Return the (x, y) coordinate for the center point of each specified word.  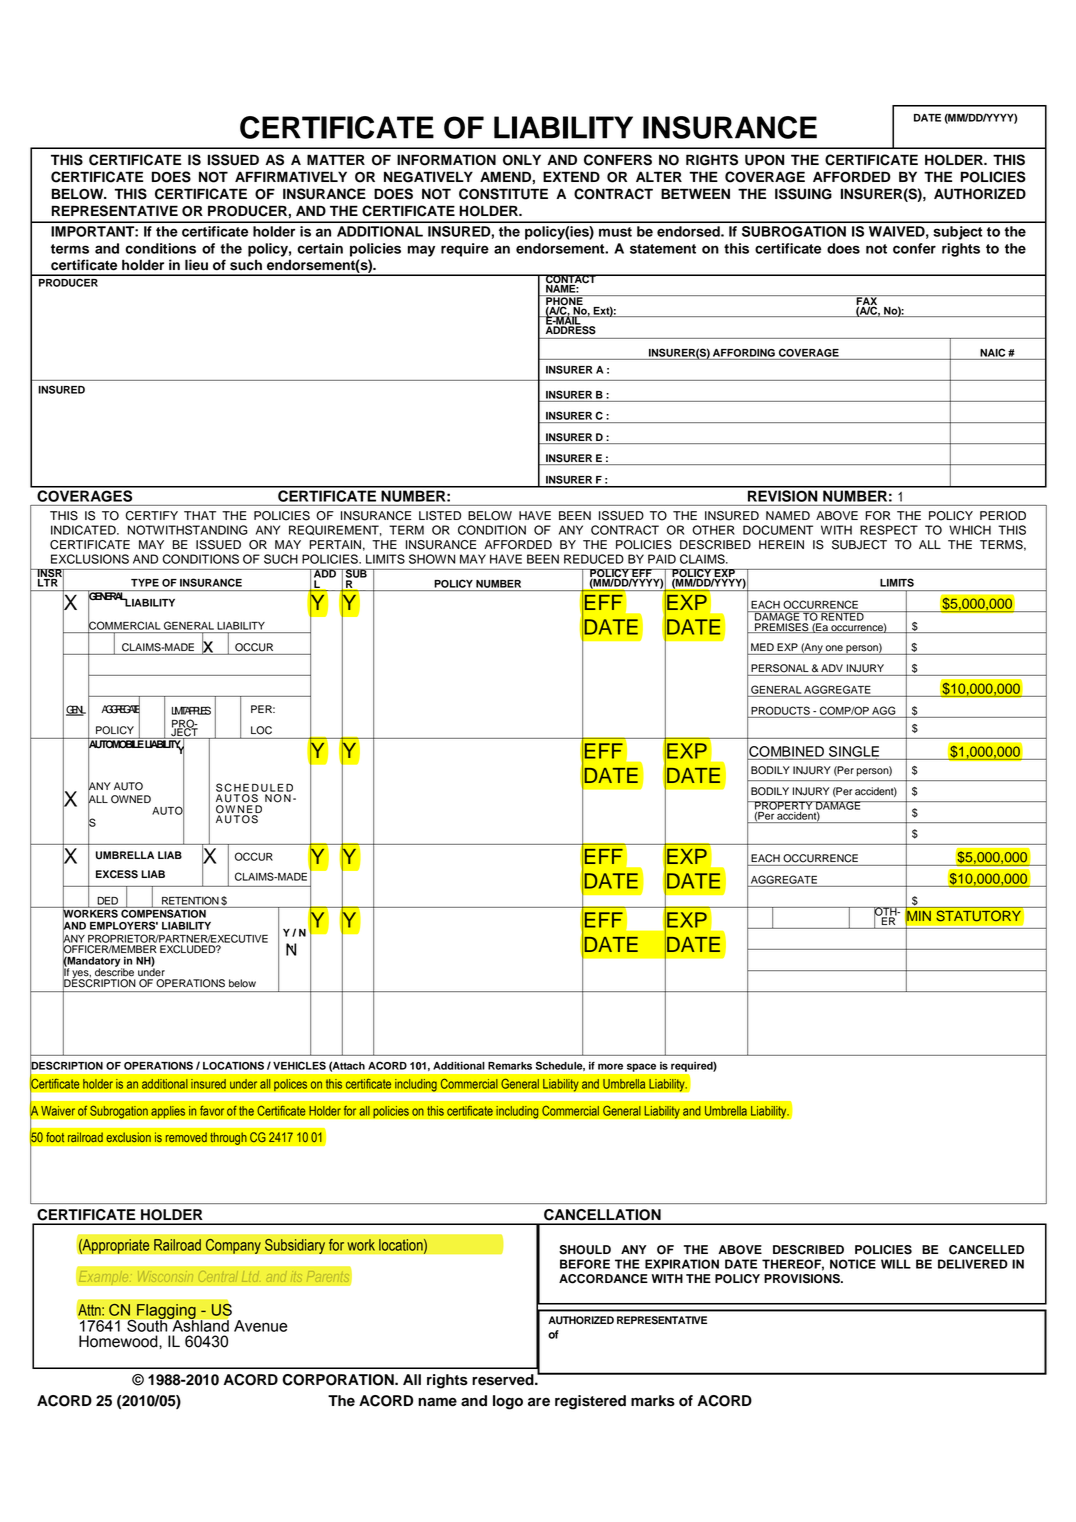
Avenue (261, 1326)
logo (508, 1402)
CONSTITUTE (503, 194)
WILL (896, 1264)
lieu (196, 265)
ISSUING (803, 194)
